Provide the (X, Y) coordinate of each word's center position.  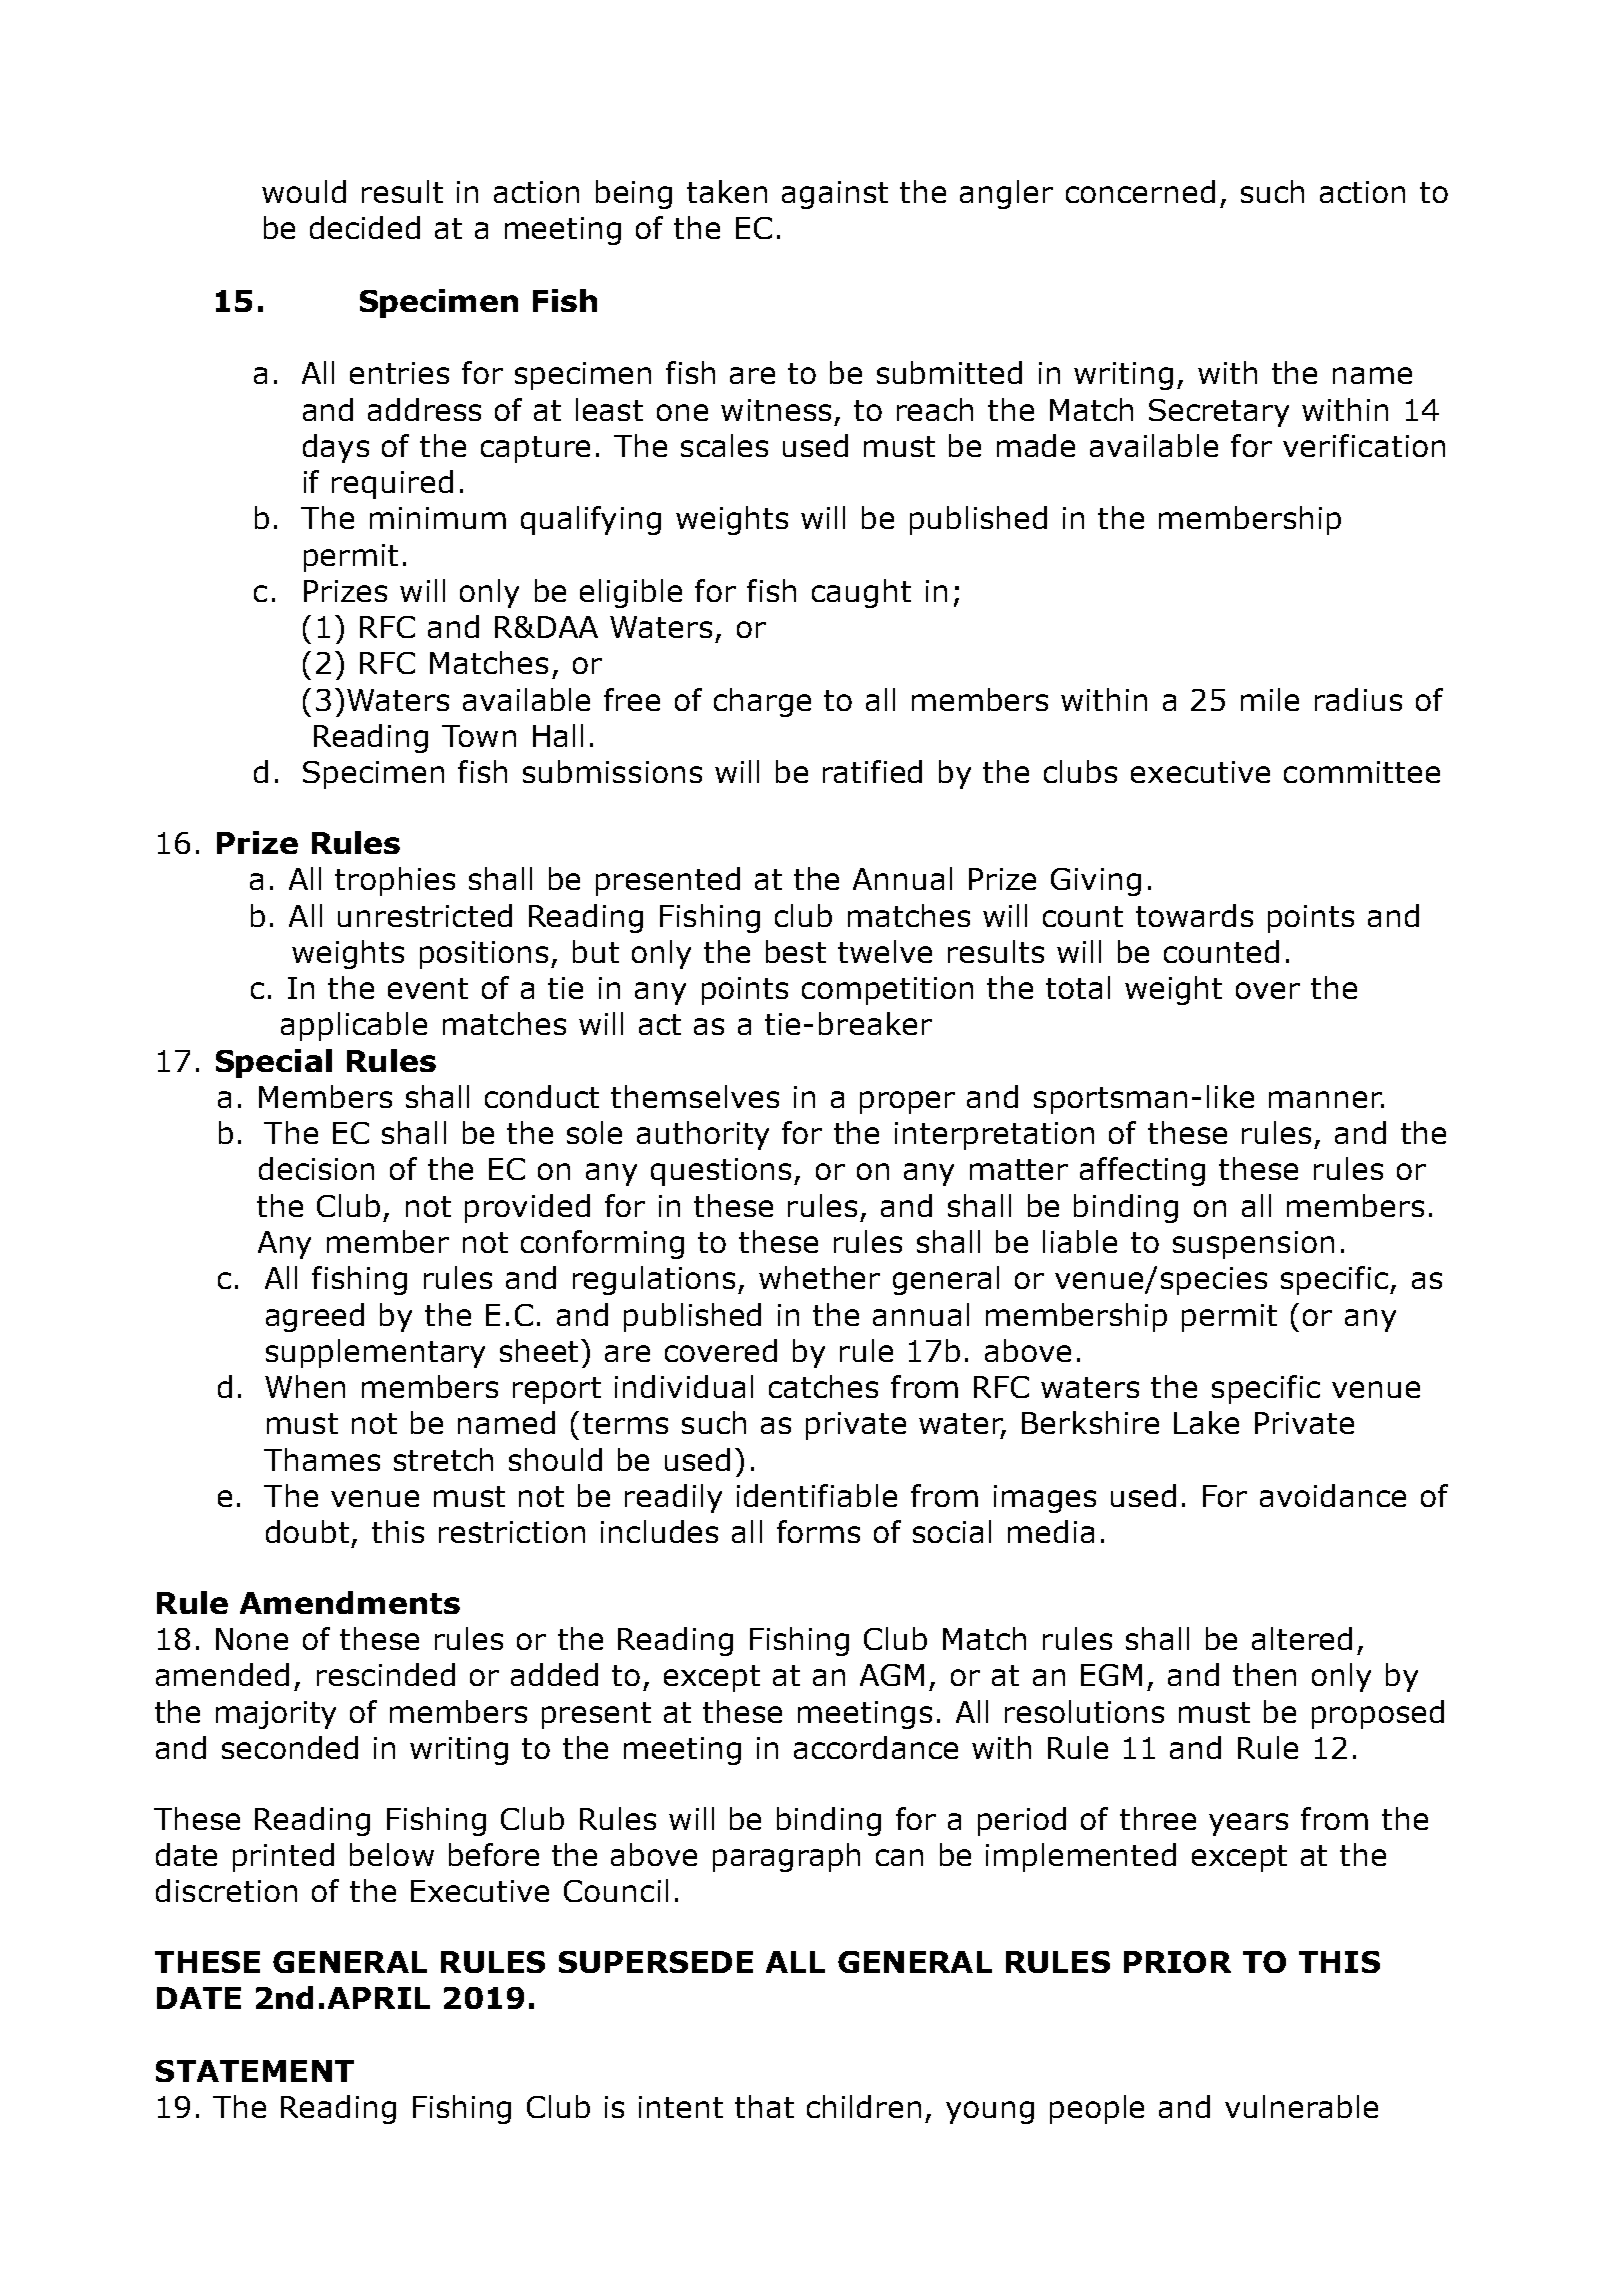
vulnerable (1301, 2106)
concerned (1140, 191)
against (835, 195)
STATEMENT (255, 2071)
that (764, 2106)
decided (365, 227)
